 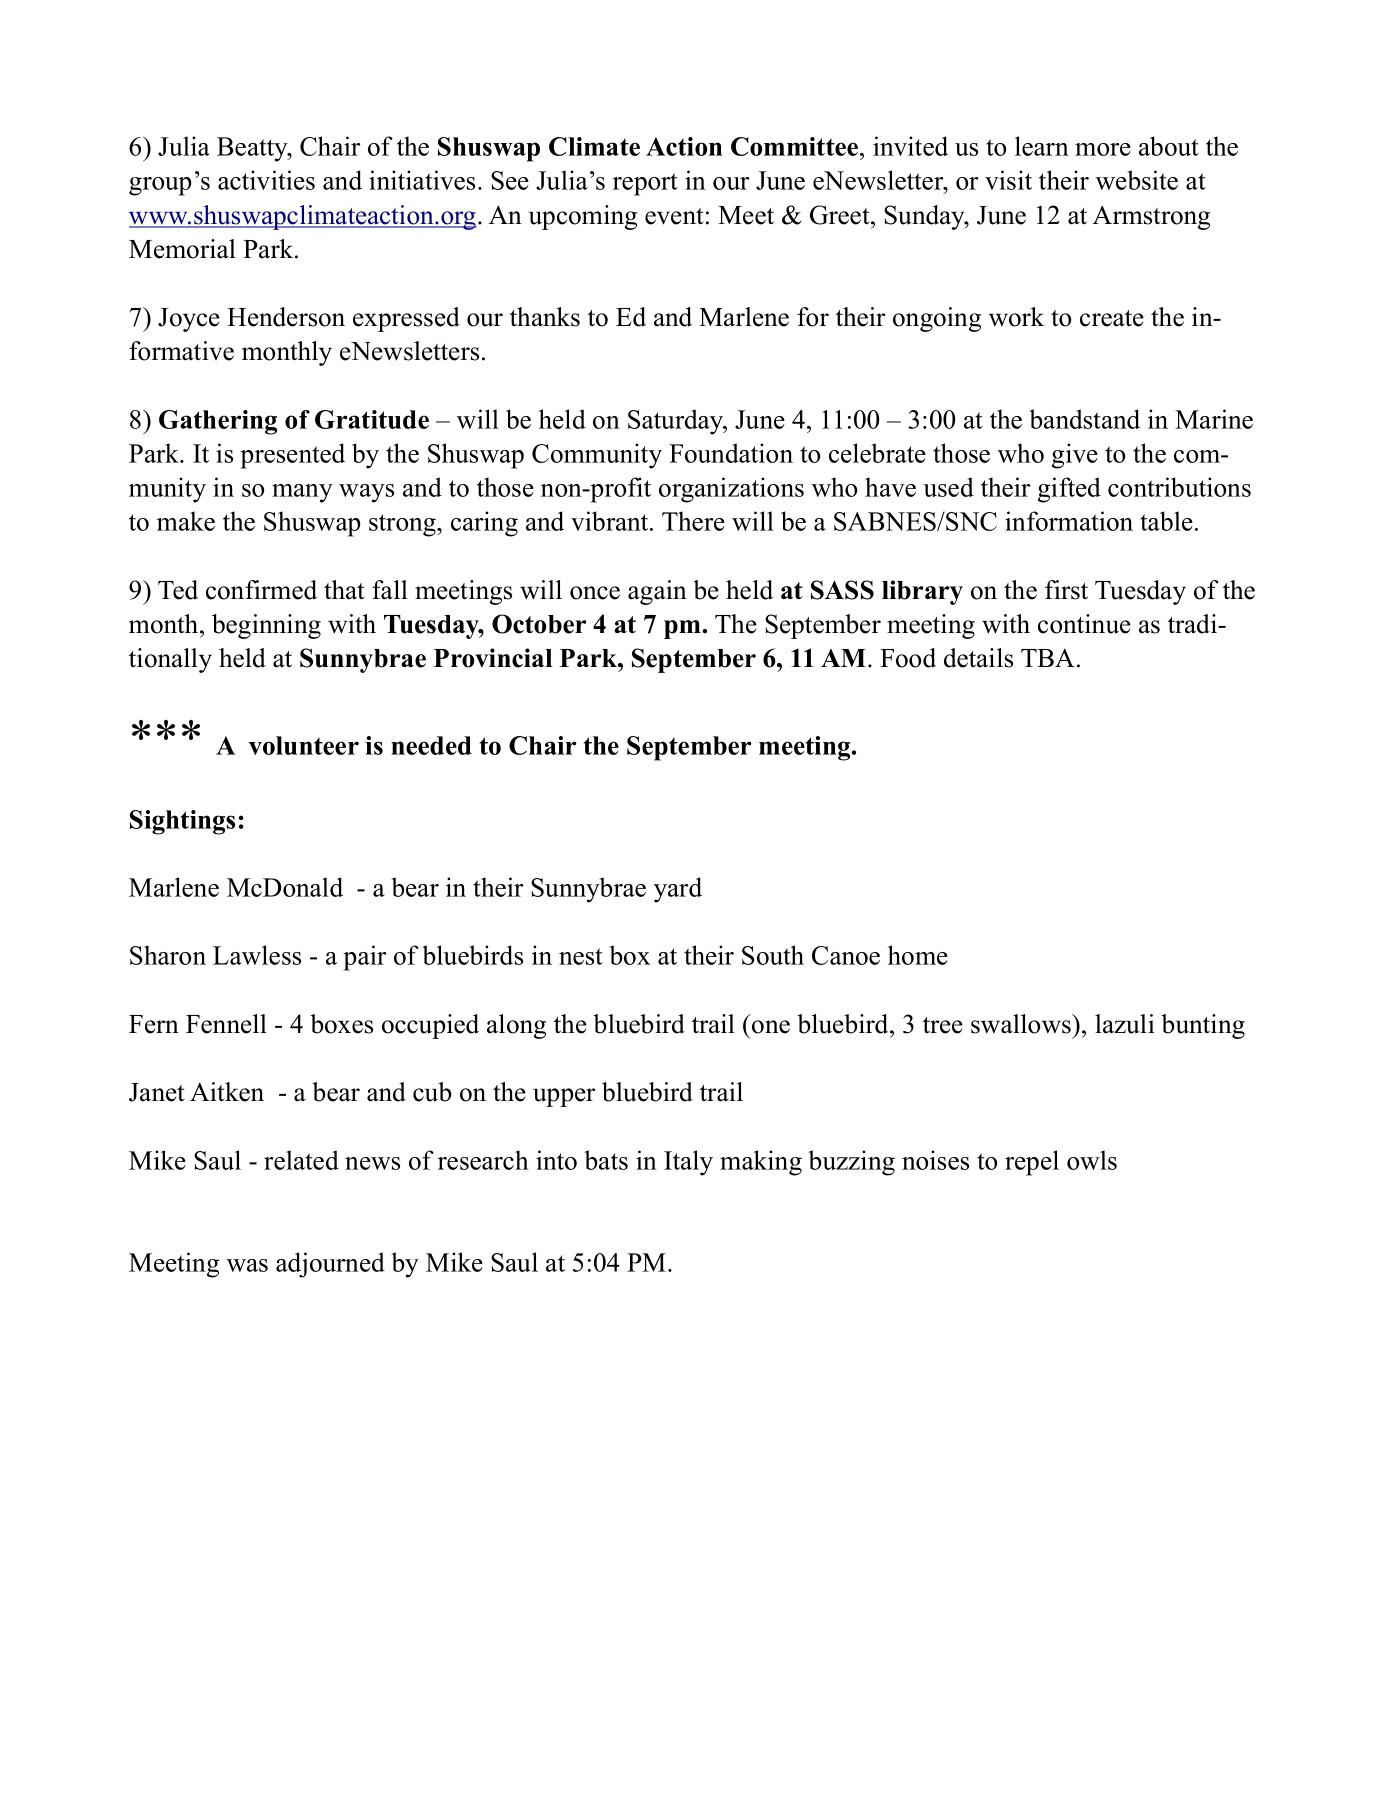 I want to click on TBA, so click(x=1048, y=657).
